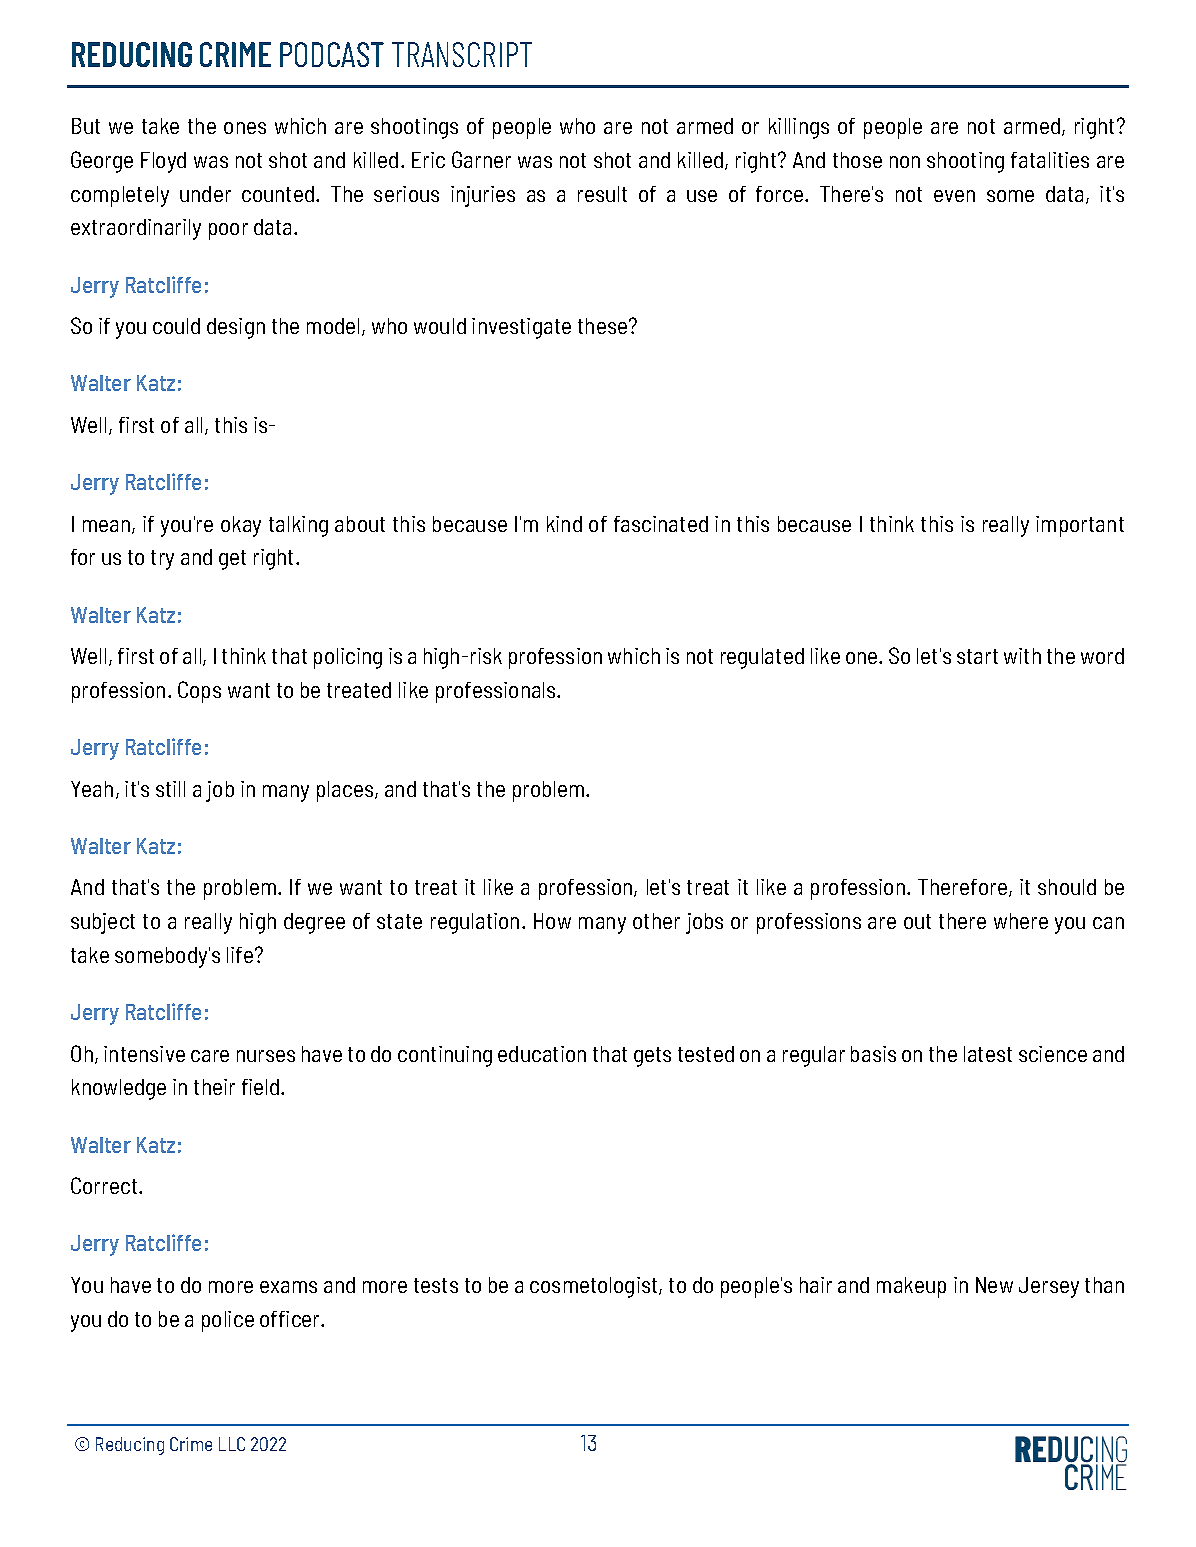 The height and width of the page is (1547, 1196). What do you see at coordinates (232, 1444) in the page?
I see `LLC` at bounding box center [232, 1444].
